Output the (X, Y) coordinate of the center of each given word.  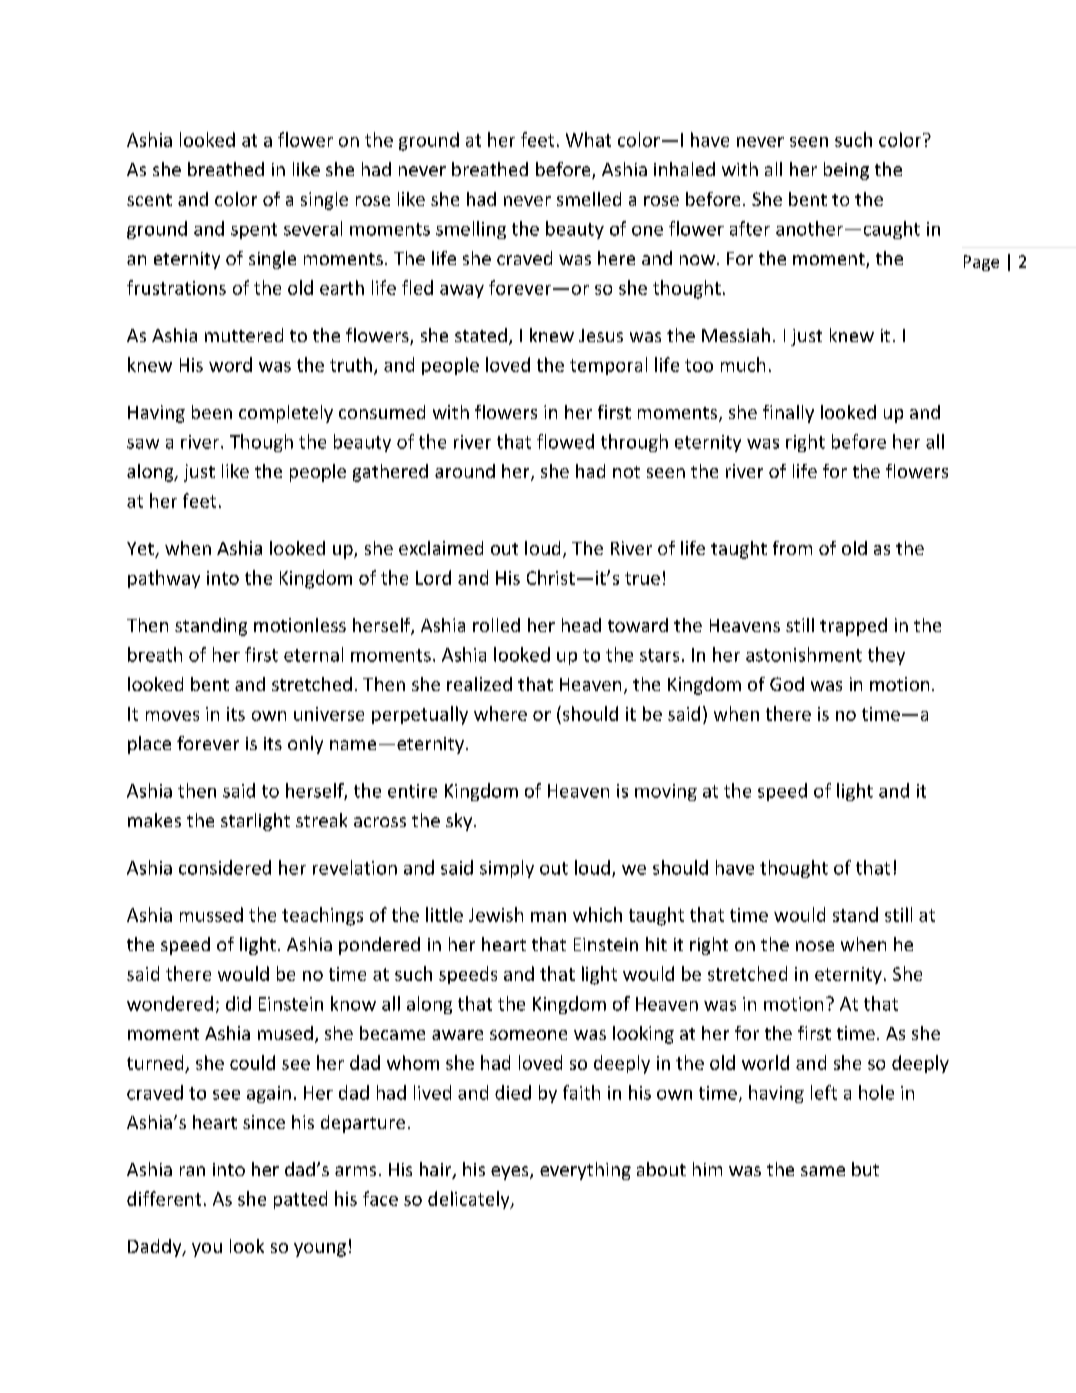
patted (300, 1200)
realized (479, 684)
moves (172, 716)
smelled (589, 199)
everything (585, 1171)
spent (254, 231)
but (865, 1169)
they (886, 656)
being (846, 171)
